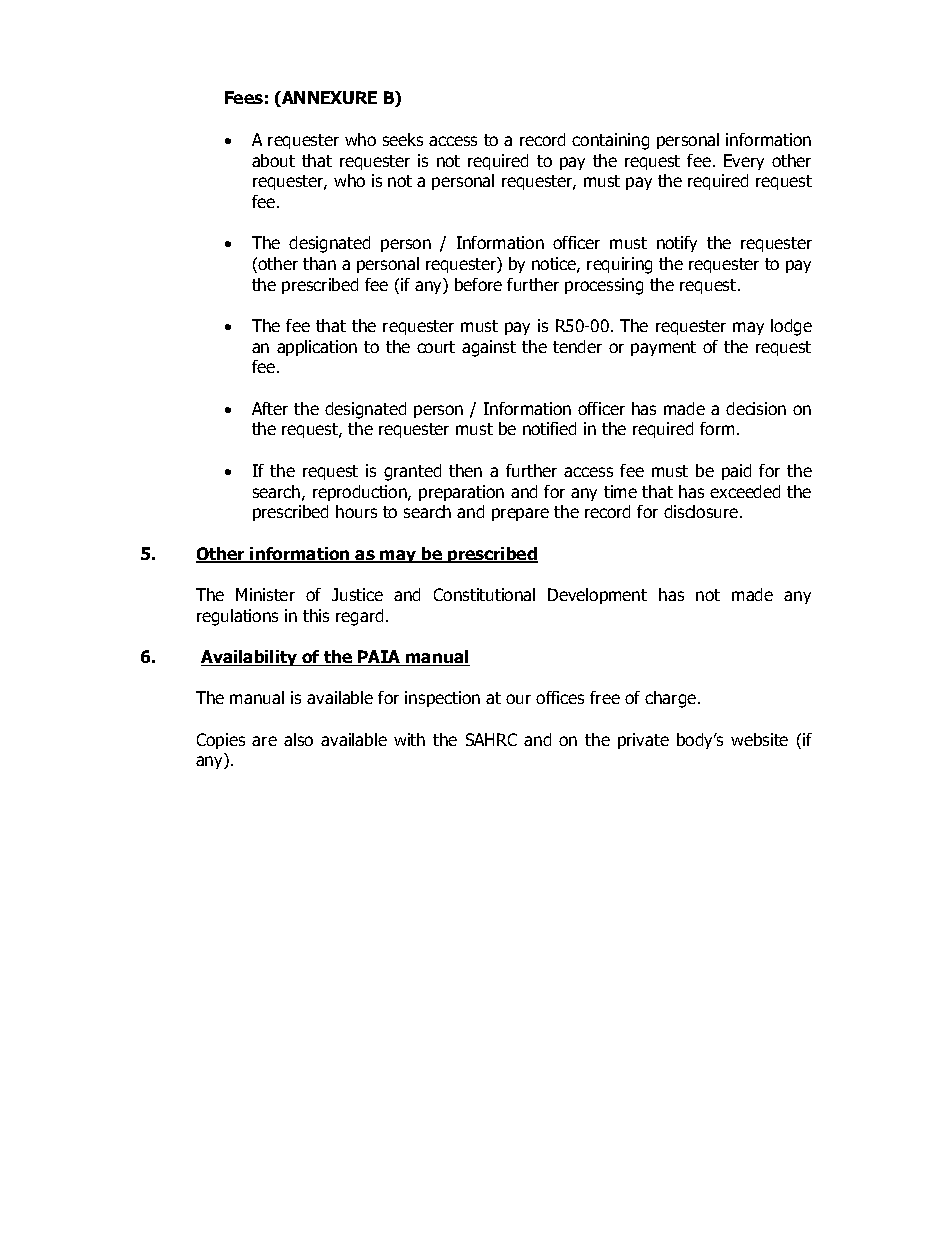  What do you see at coordinates (403, 139) in the page?
I see `seeks` at bounding box center [403, 139].
